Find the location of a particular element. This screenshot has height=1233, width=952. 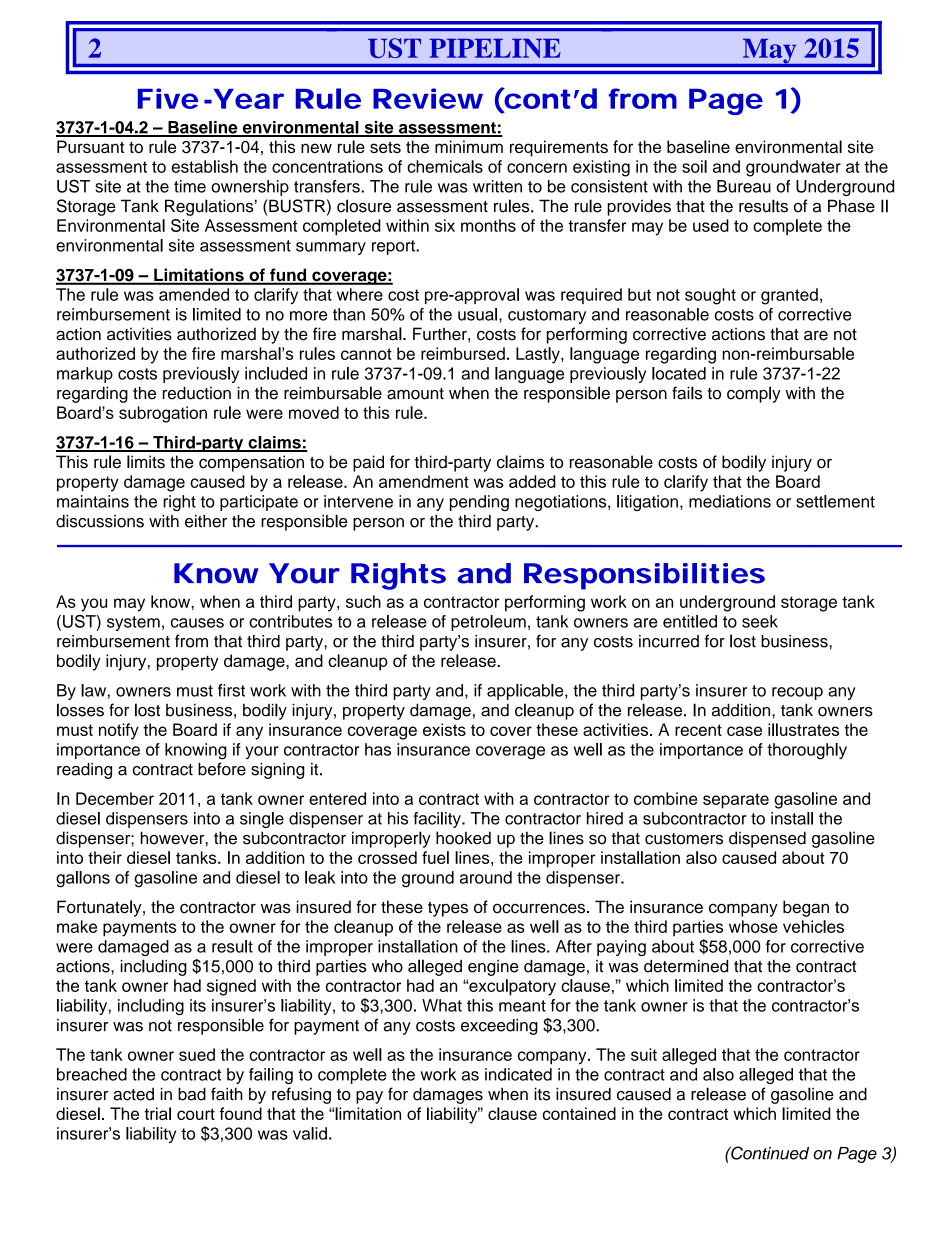

petroleum is located at coordinates (488, 623).
